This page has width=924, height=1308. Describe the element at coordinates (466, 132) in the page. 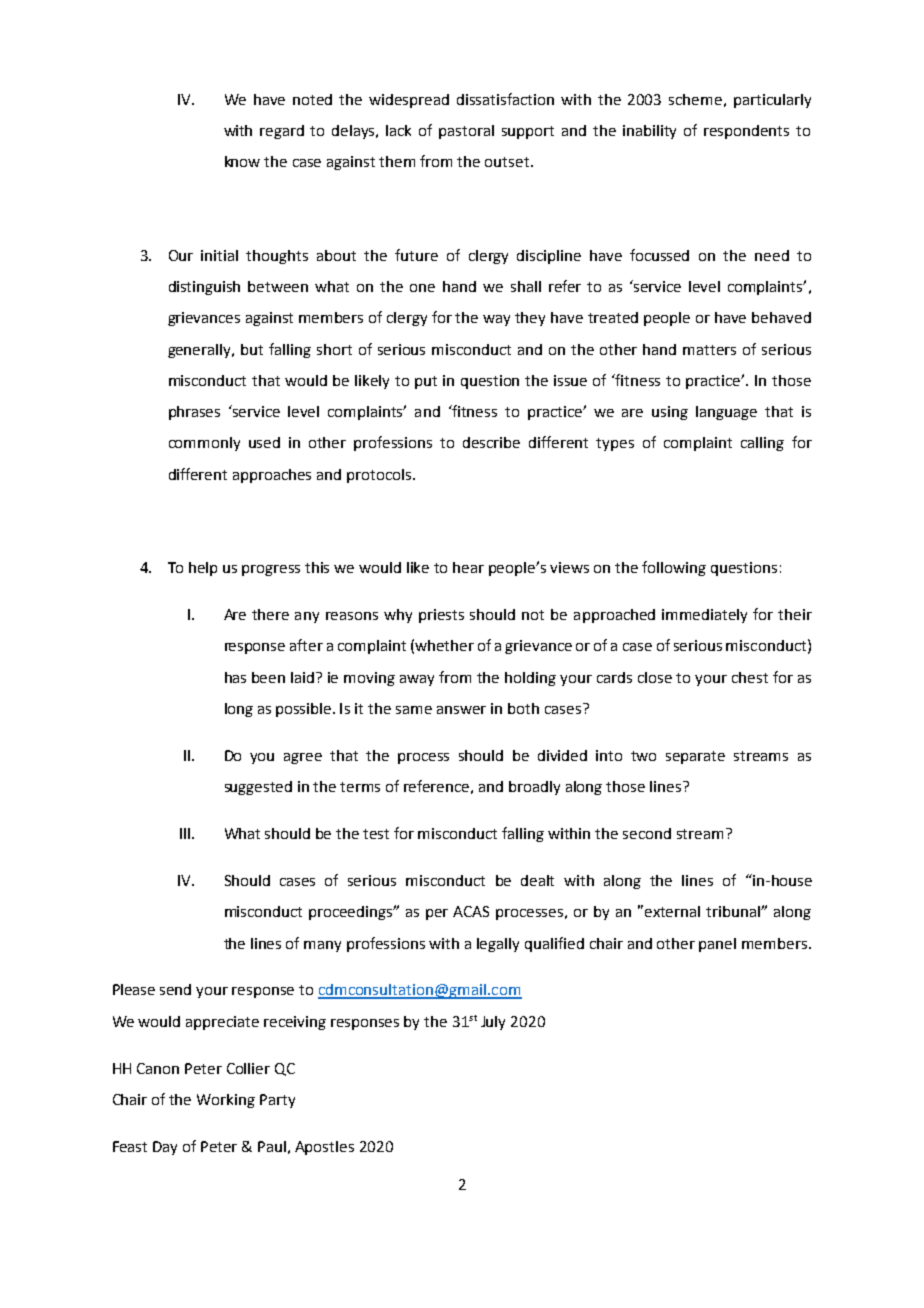

I see `pastoral` at that location.
